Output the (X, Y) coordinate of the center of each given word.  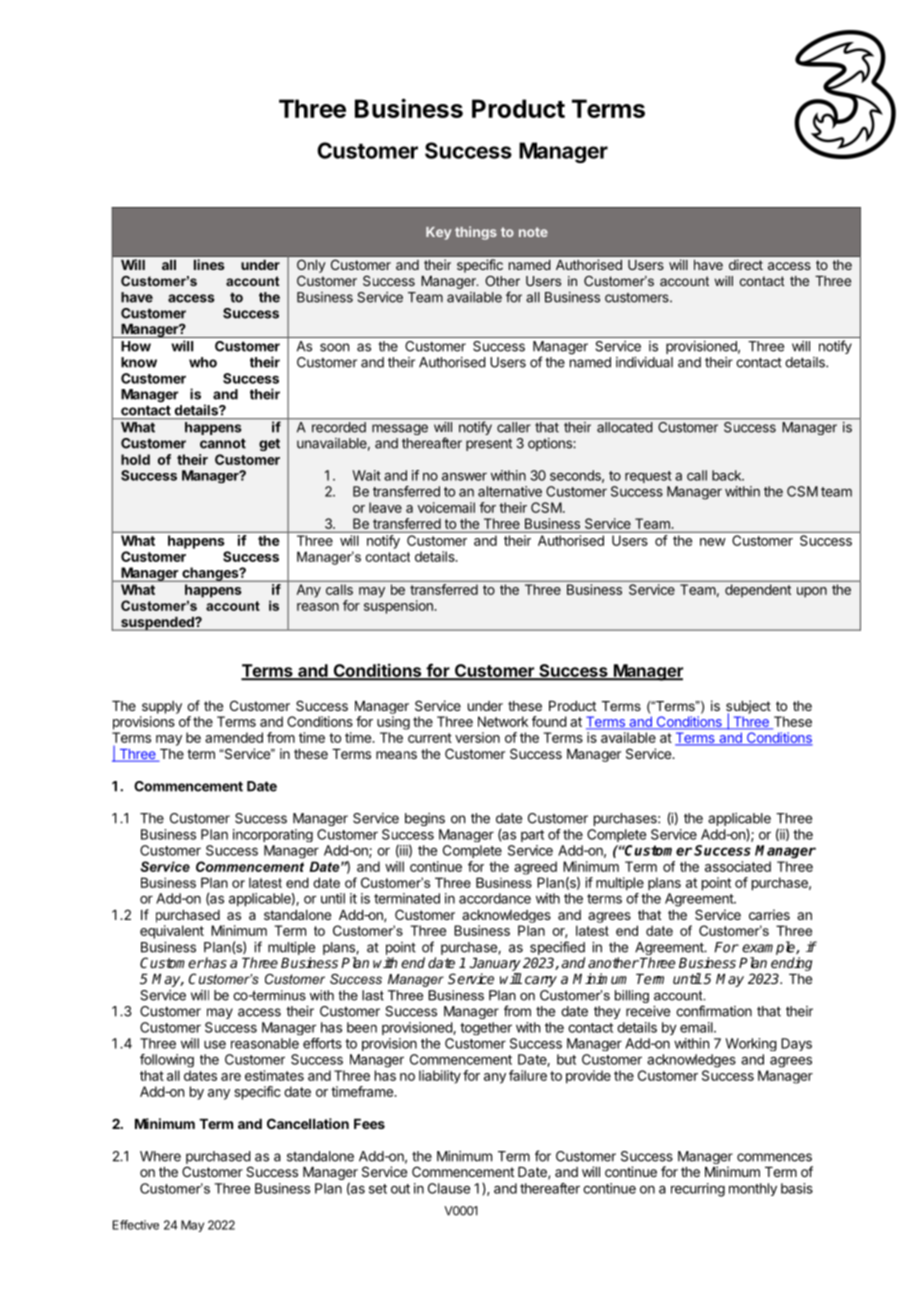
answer (464, 477)
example (769, 948)
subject (748, 708)
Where (160, 1156)
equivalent (172, 932)
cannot (223, 444)
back (727, 475)
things (476, 233)
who (203, 362)
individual (644, 362)
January (495, 966)
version (477, 737)
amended (234, 737)
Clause (449, 1188)
